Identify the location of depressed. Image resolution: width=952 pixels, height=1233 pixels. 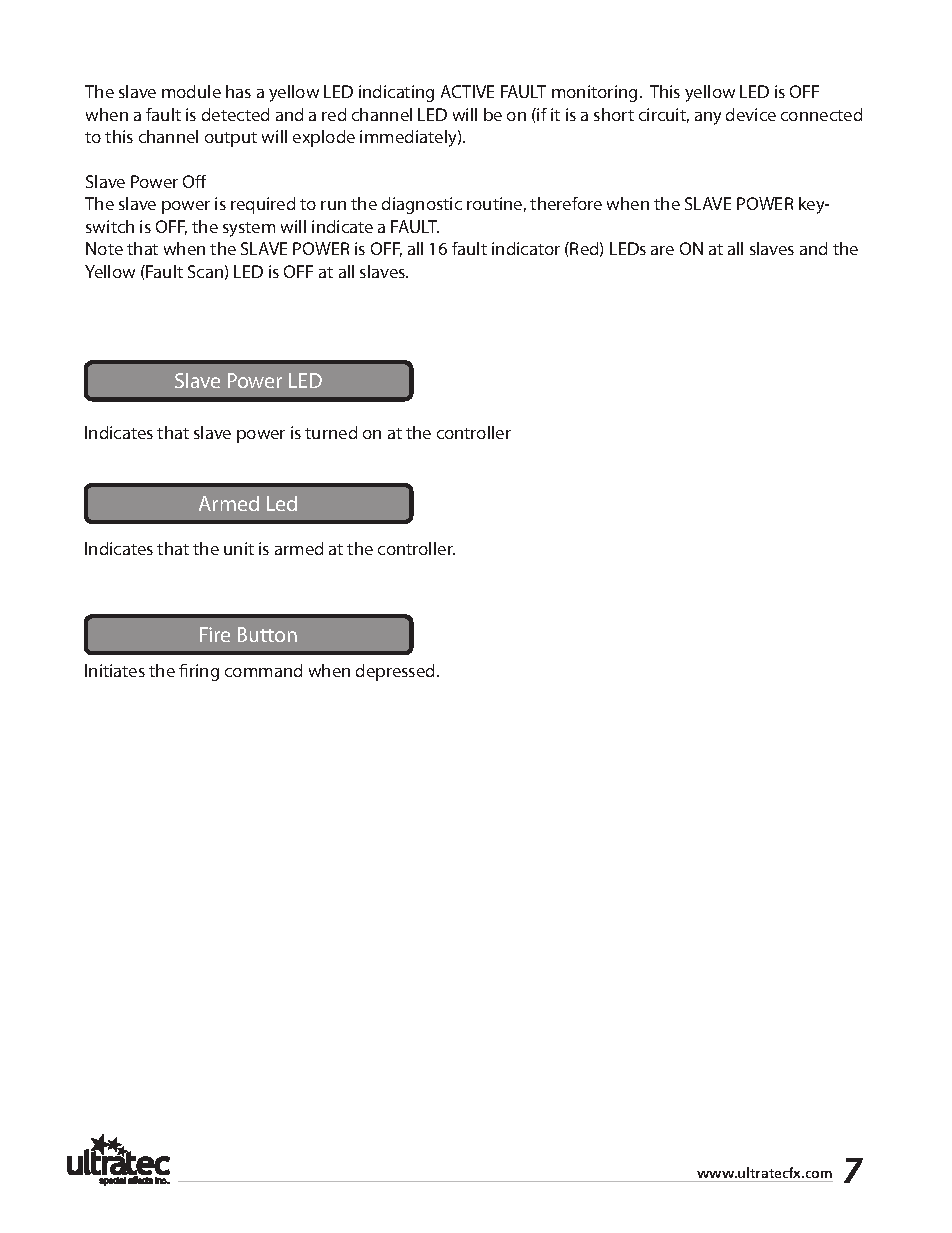
(395, 672).
